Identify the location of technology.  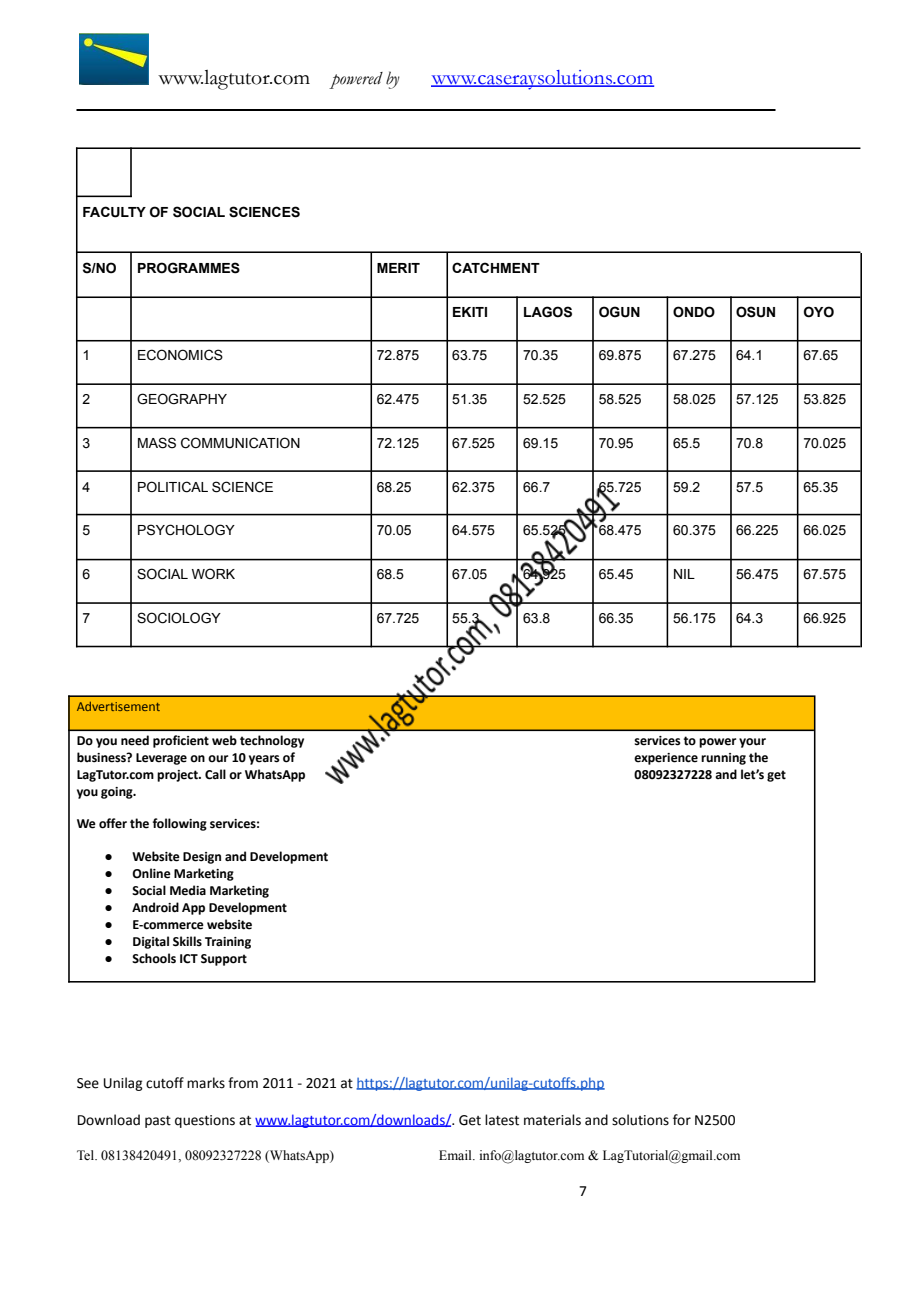
(272, 741).
